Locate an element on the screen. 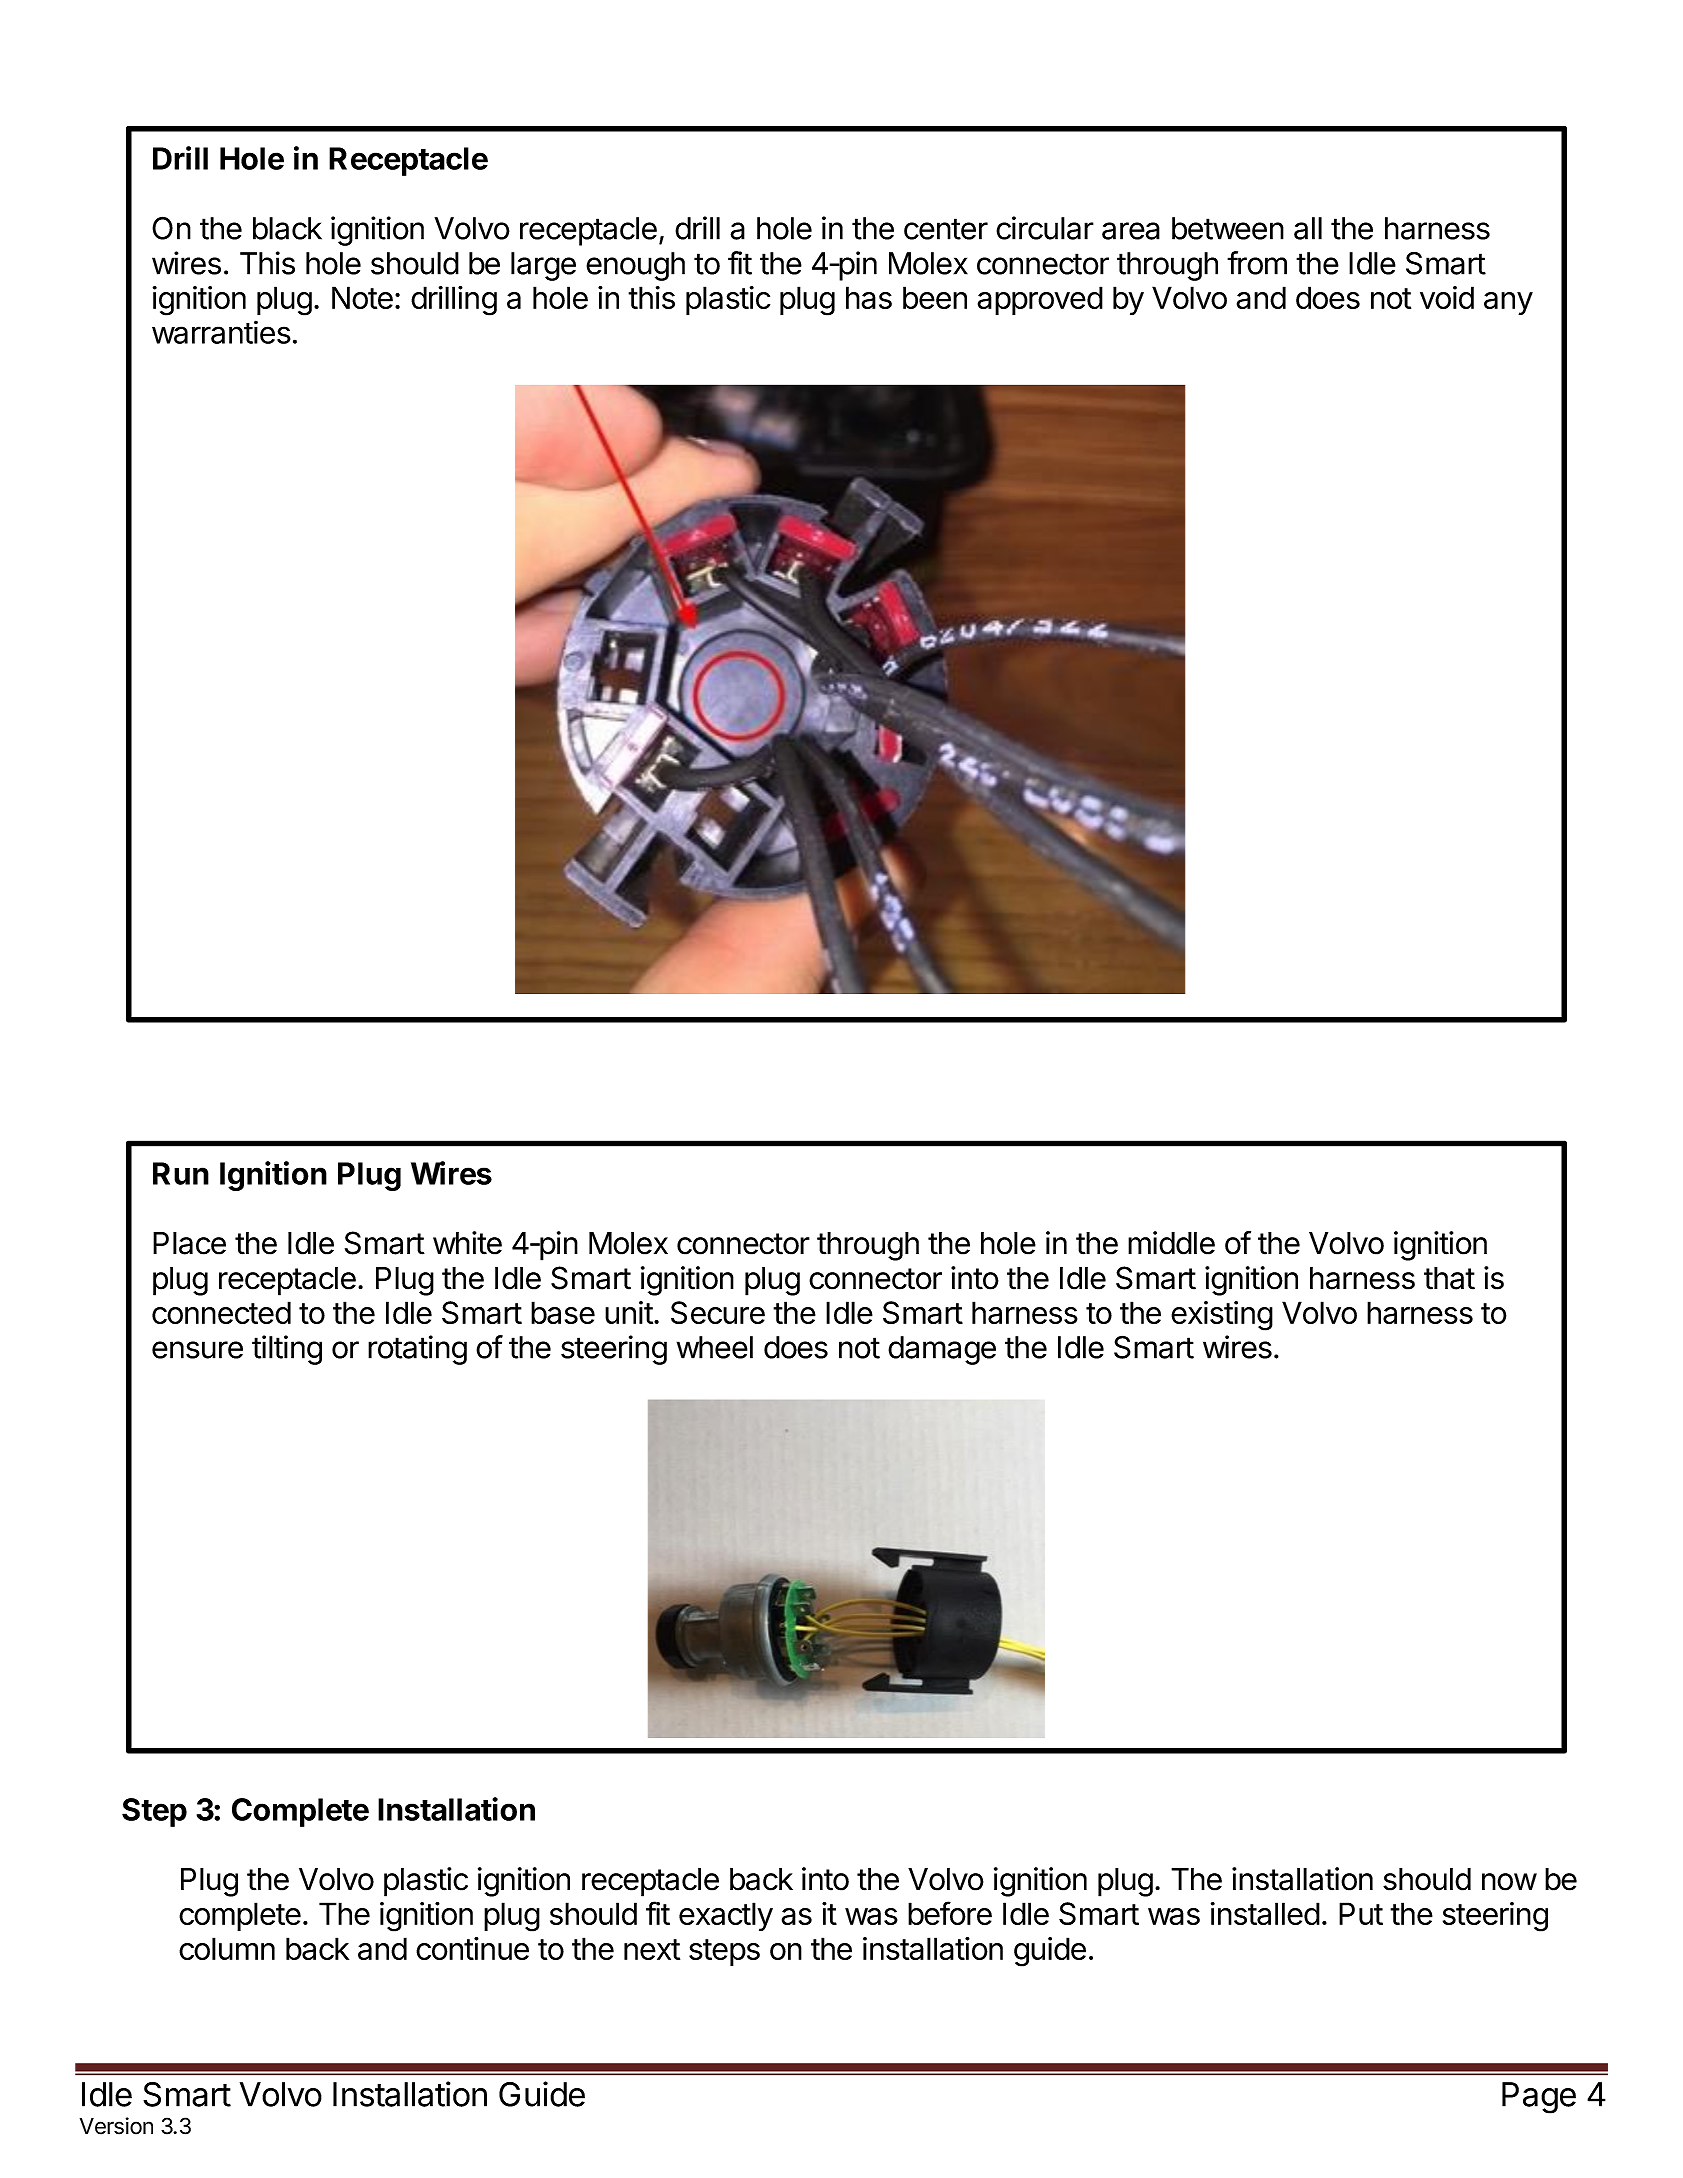 The image size is (1683, 2178). damage is located at coordinates (942, 1350).
